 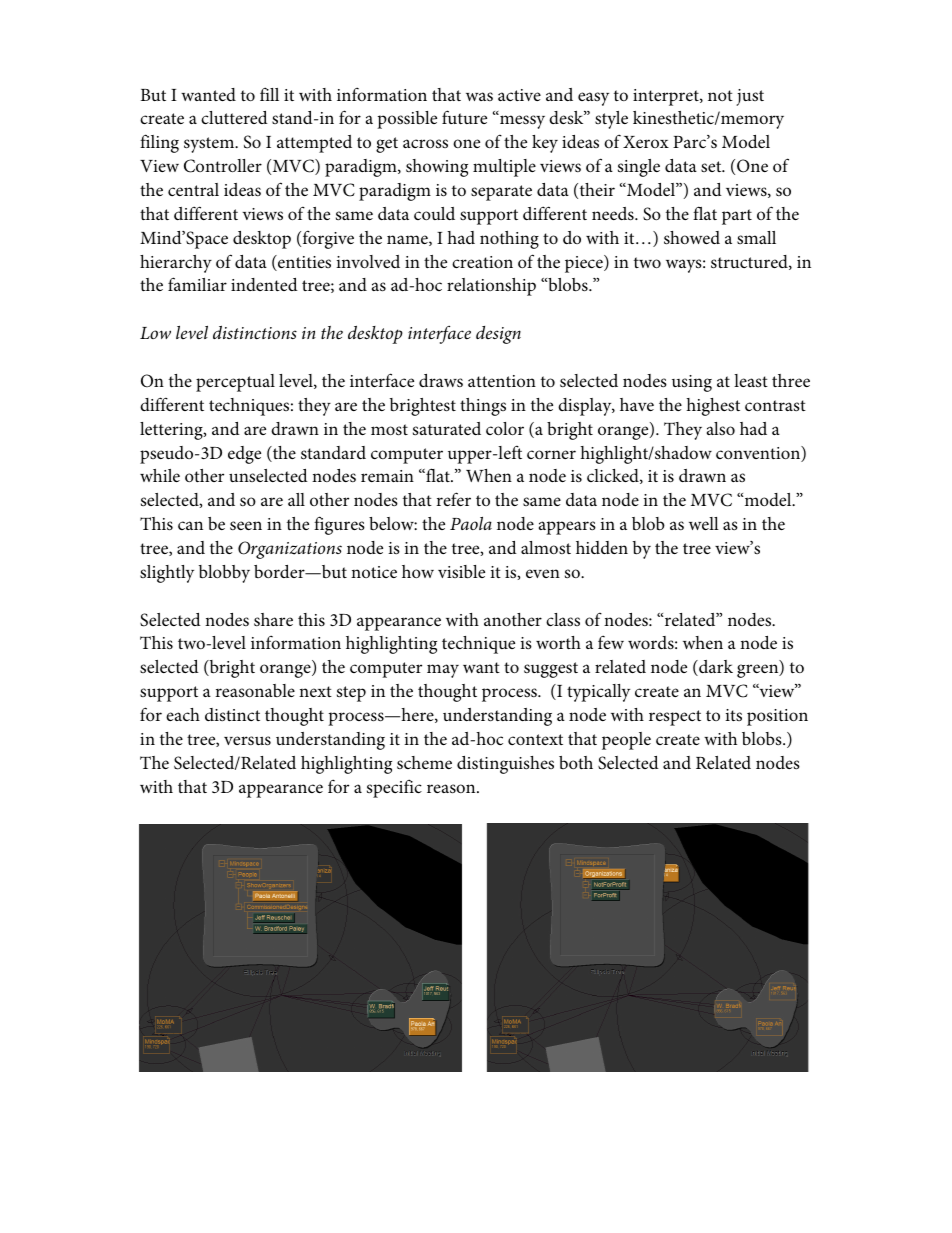 I want to click on also, so click(x=721, y=428).
